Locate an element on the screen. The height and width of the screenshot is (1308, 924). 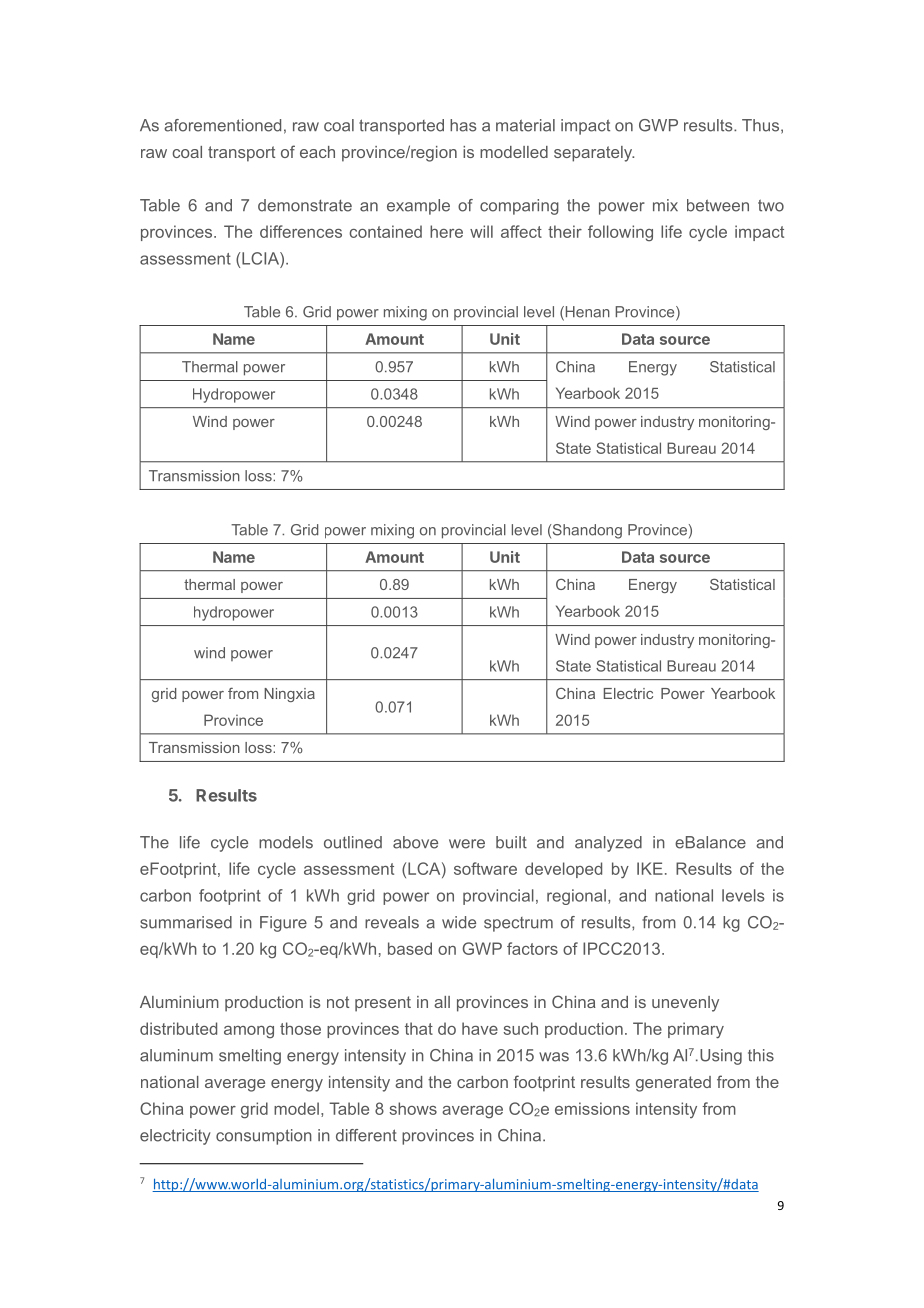
software is located at coordinates (485, 868).
